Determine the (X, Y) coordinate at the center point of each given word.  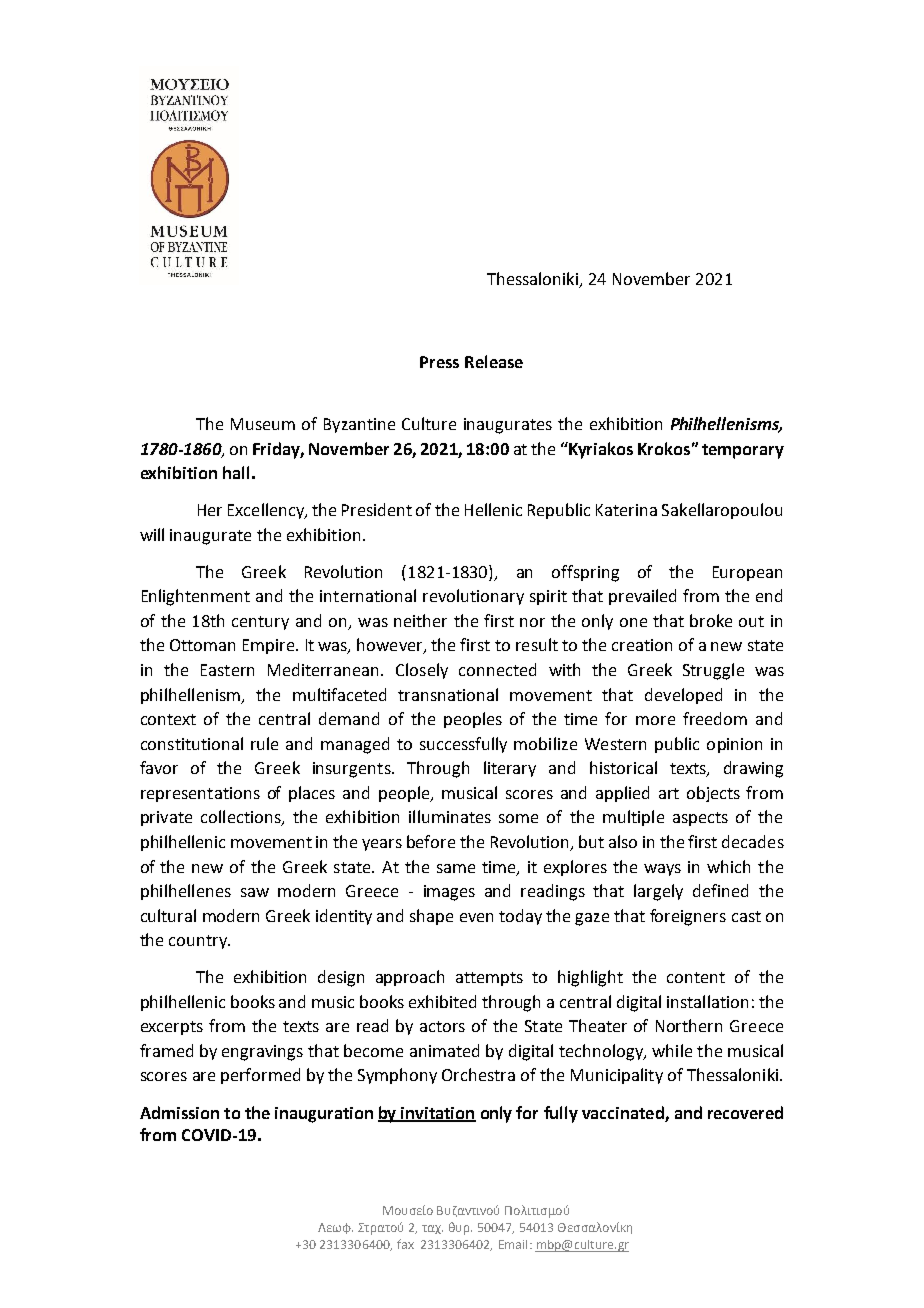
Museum (263, 424)
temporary (743, 451)
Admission (179, 1112)
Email (513, 1244)
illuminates (450, 816)
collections (242, 818)
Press (439, 362)
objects (713, 794)
